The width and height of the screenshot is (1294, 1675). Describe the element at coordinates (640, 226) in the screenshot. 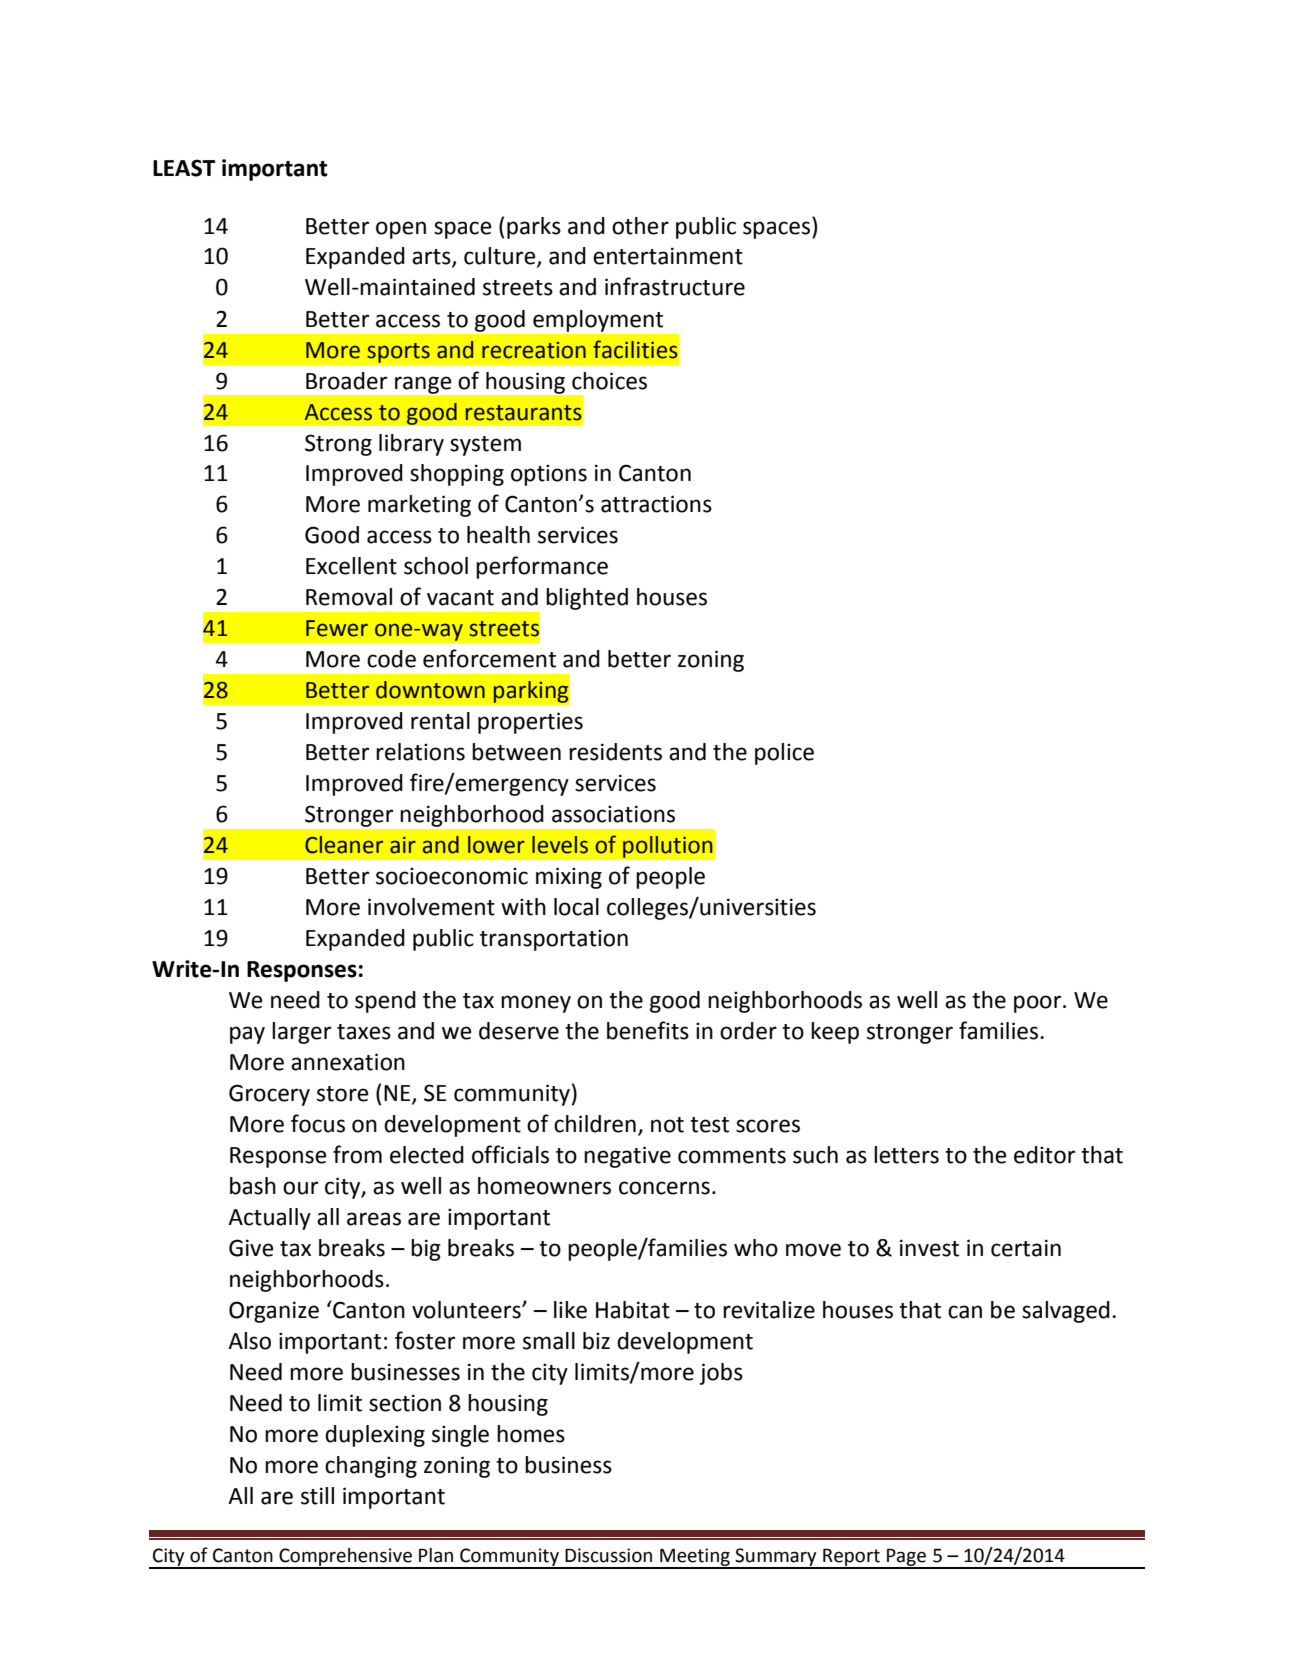

I see `other` at that location.
